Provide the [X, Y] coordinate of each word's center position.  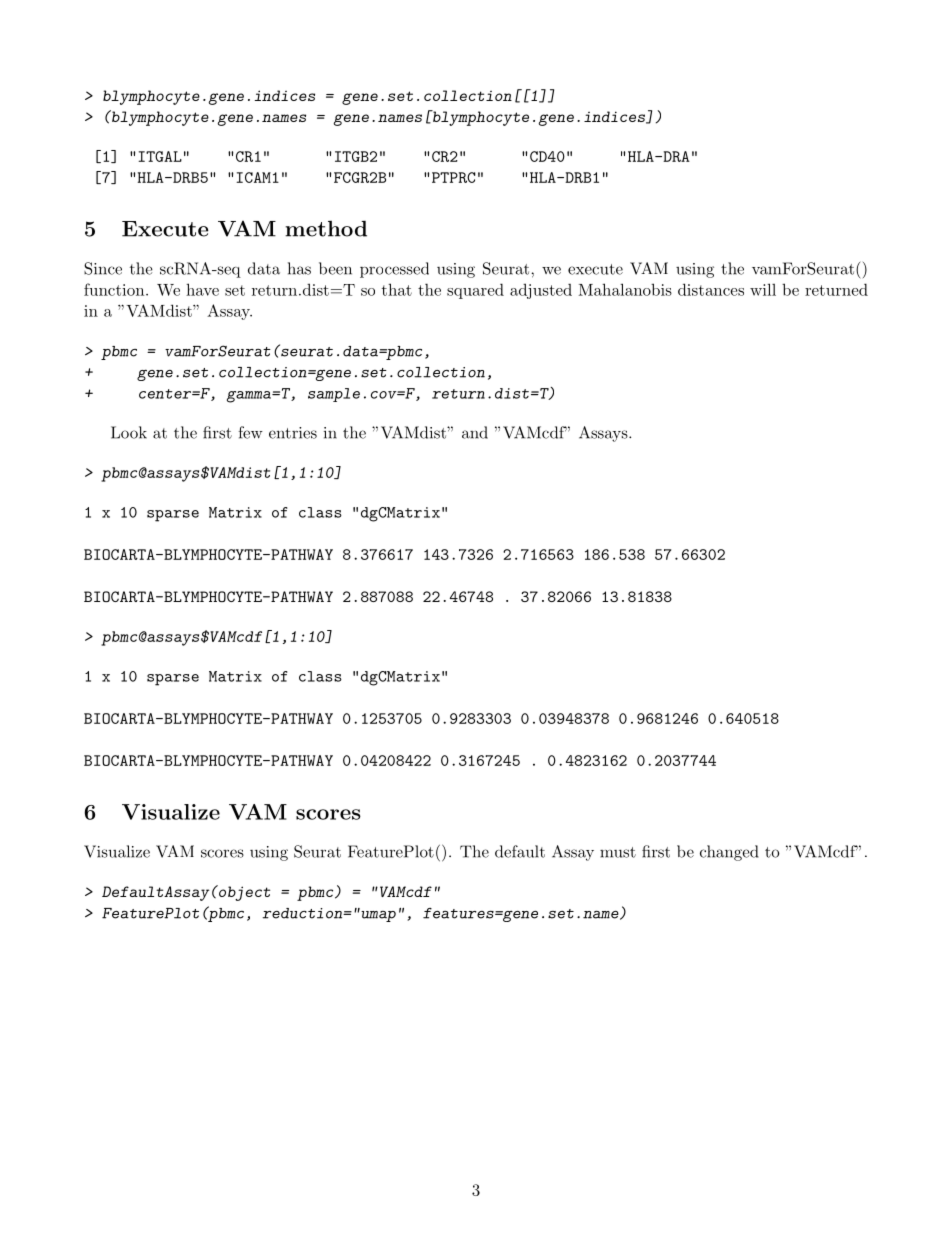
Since [103, 268]
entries [293, 433]
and [475, 432]
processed [394, 270]
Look [129, 432]
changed [729, 853]
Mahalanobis [625, 289]
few [250, 432]
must [618, 852]
